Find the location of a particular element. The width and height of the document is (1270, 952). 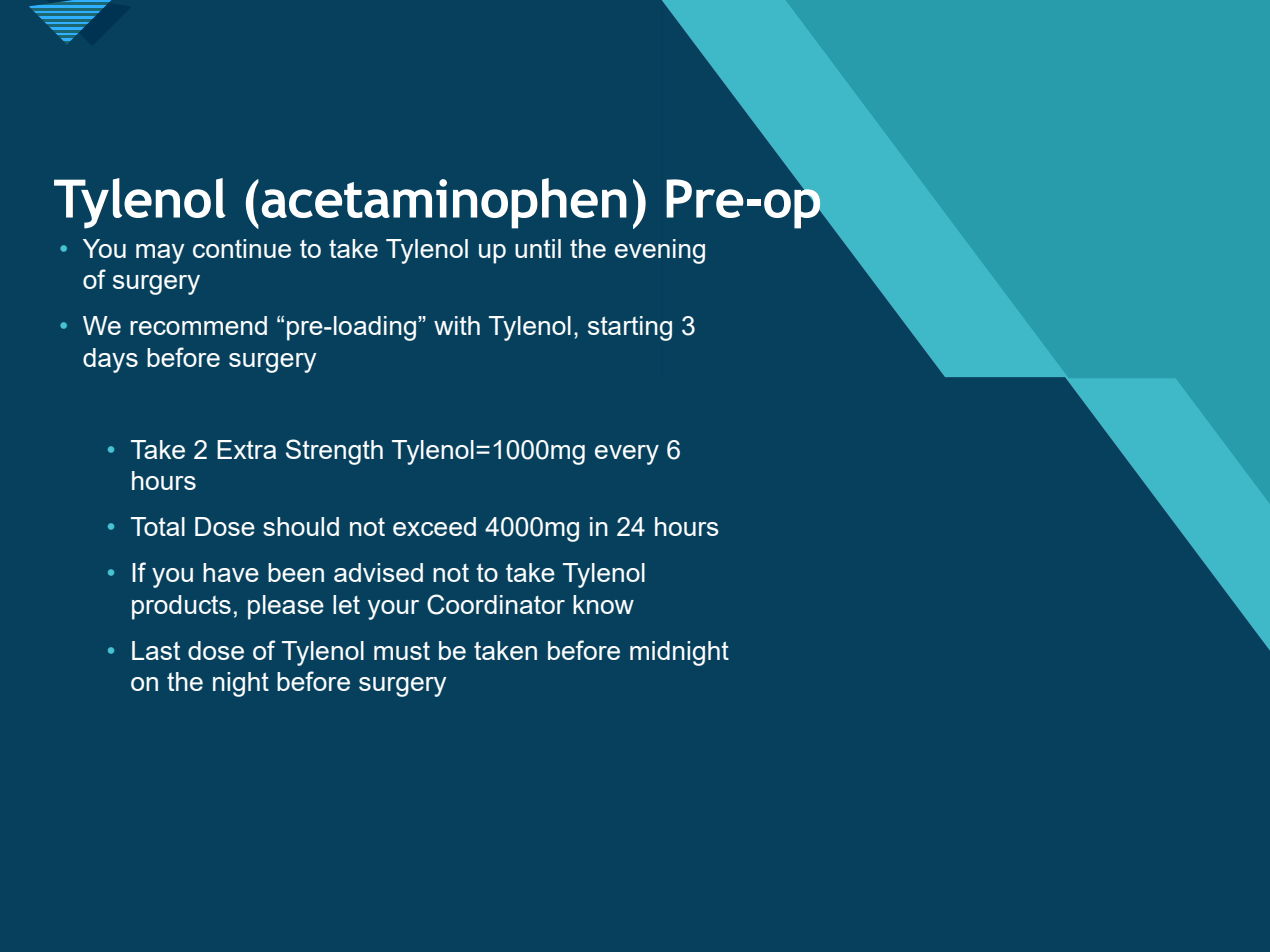

Last is located at coordinates (156, 650).
